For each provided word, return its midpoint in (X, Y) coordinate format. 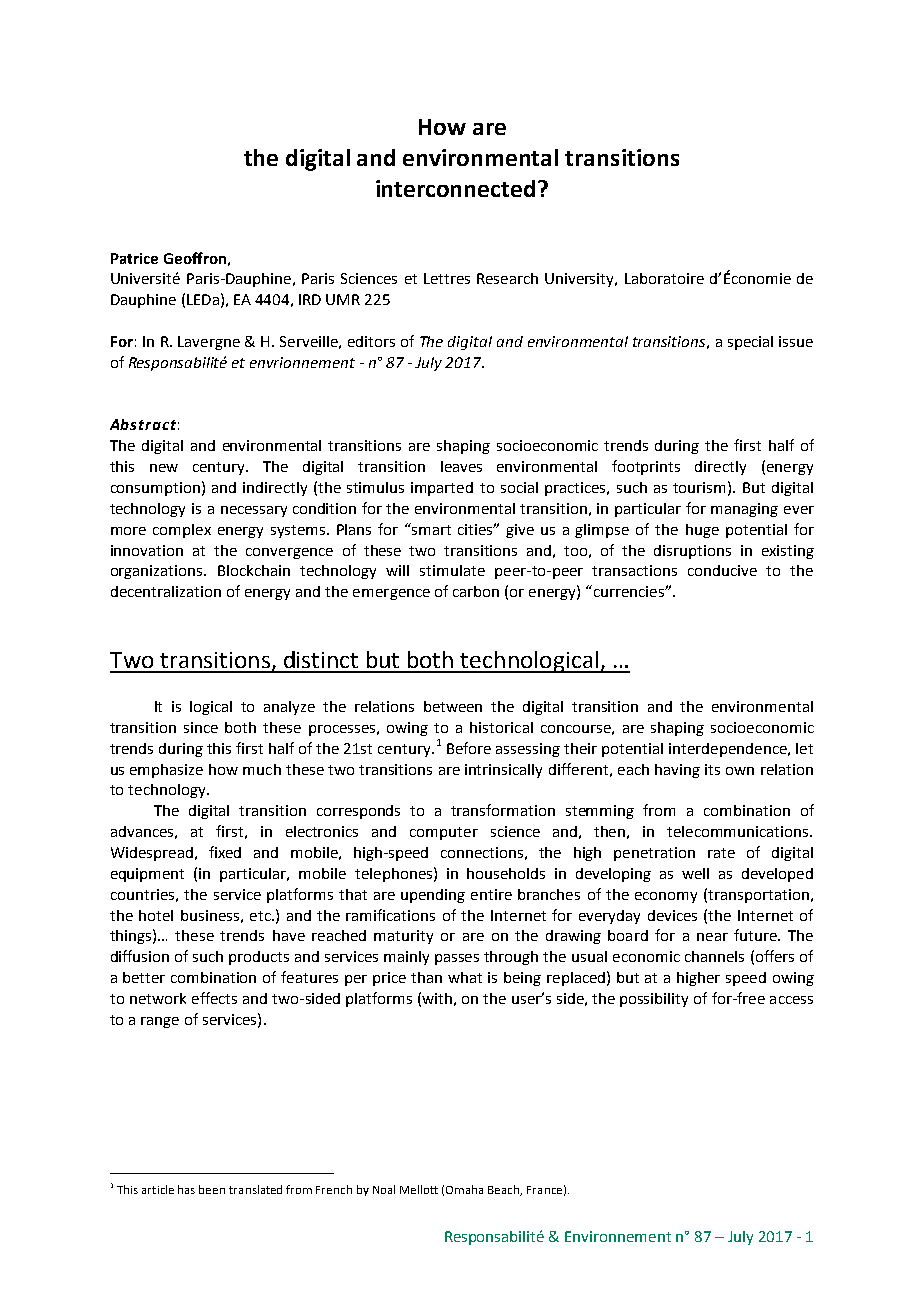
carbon (476, 591)
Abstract (143, 424)
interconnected (455, 188)
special (750, 343)
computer (444, 833)
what (465, 977)
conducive (722, 570)
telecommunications (739, 831)
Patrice (134, 258)
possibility (654, 1000)
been (212, 1189)
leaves (461, 466)
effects (214, 998)
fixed (225, 852)
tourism (699, 487)
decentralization (166, 591)
